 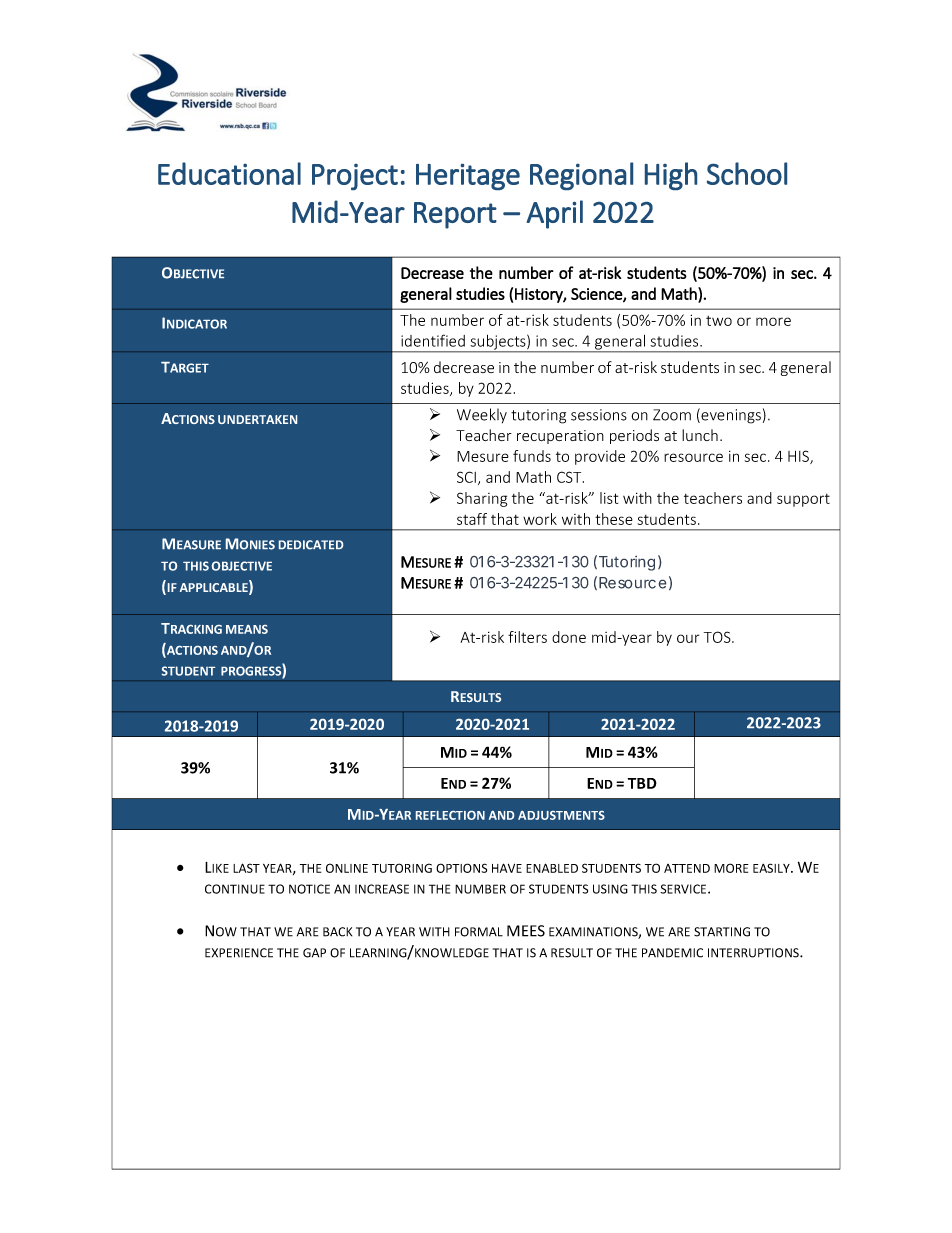 I want to click on April, so click(x=555, y=214).
